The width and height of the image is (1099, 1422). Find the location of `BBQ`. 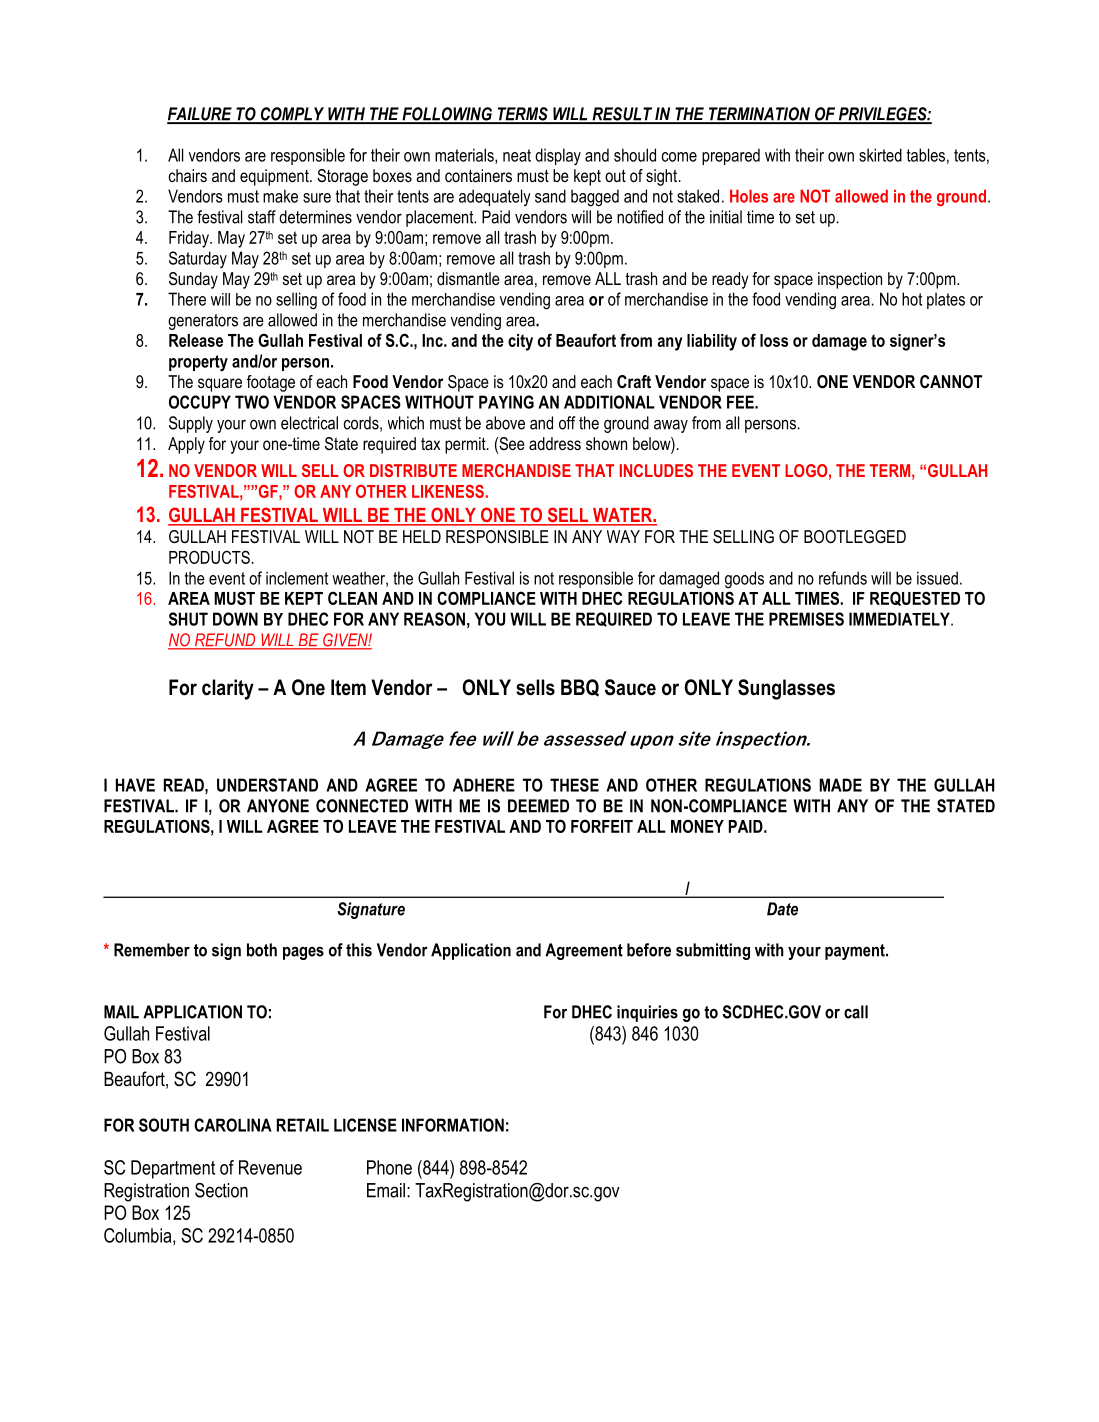

BBQ is located at coordinates (580, 688).
